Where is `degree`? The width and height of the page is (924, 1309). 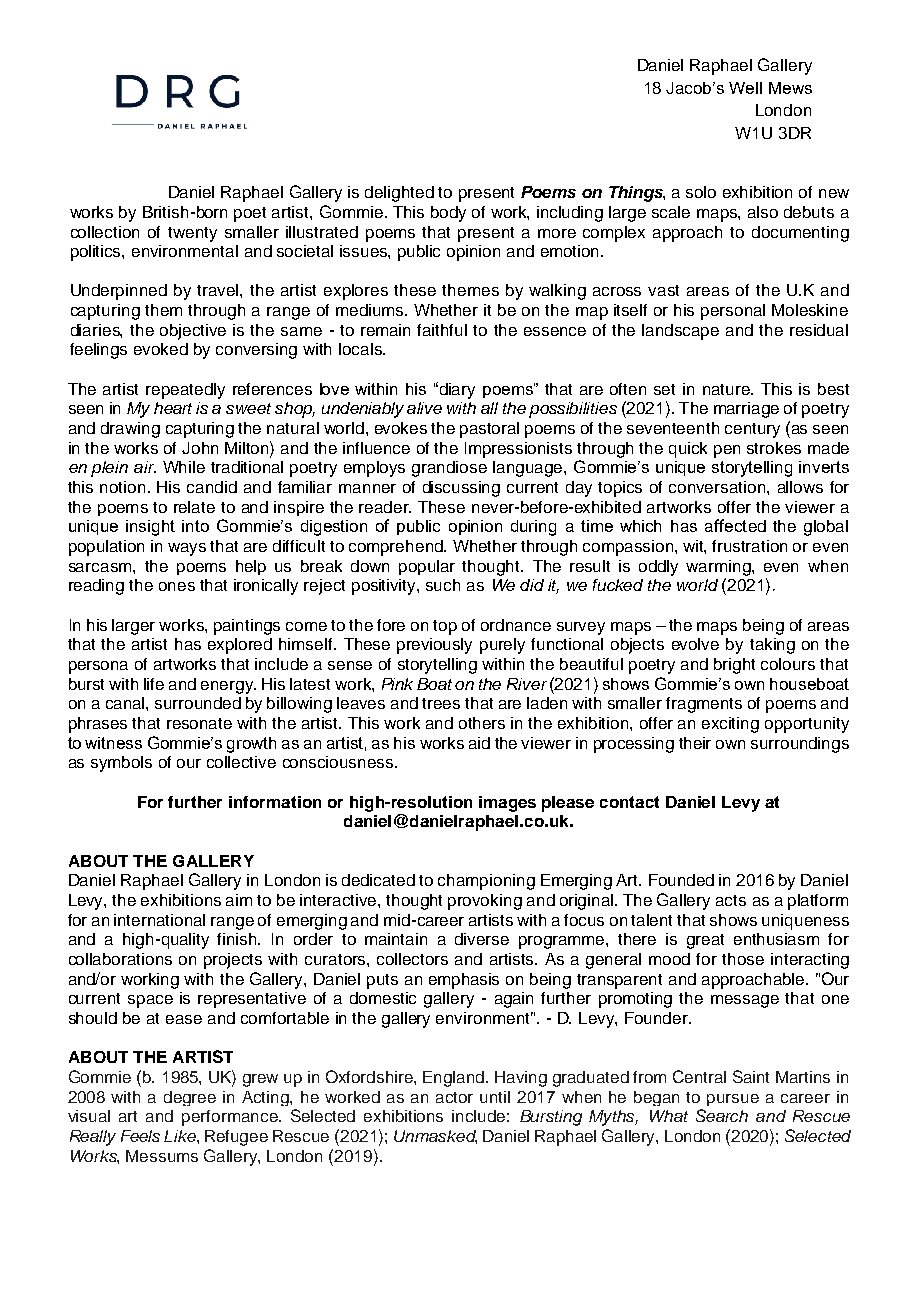
degree is located at coordinates (190, 1098).
